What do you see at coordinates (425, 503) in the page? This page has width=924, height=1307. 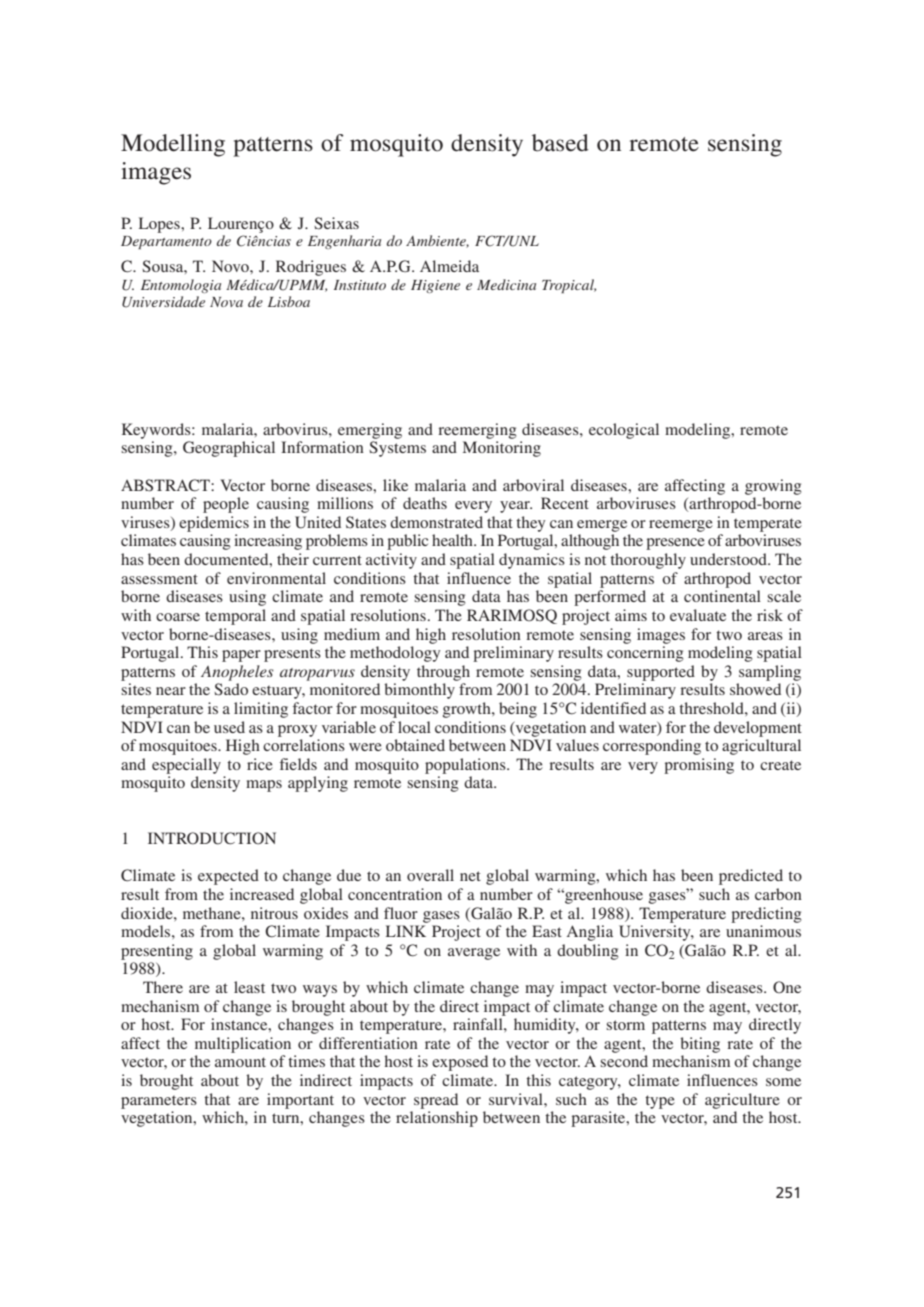 I see `deaths` at bounding box center [425, 503].
